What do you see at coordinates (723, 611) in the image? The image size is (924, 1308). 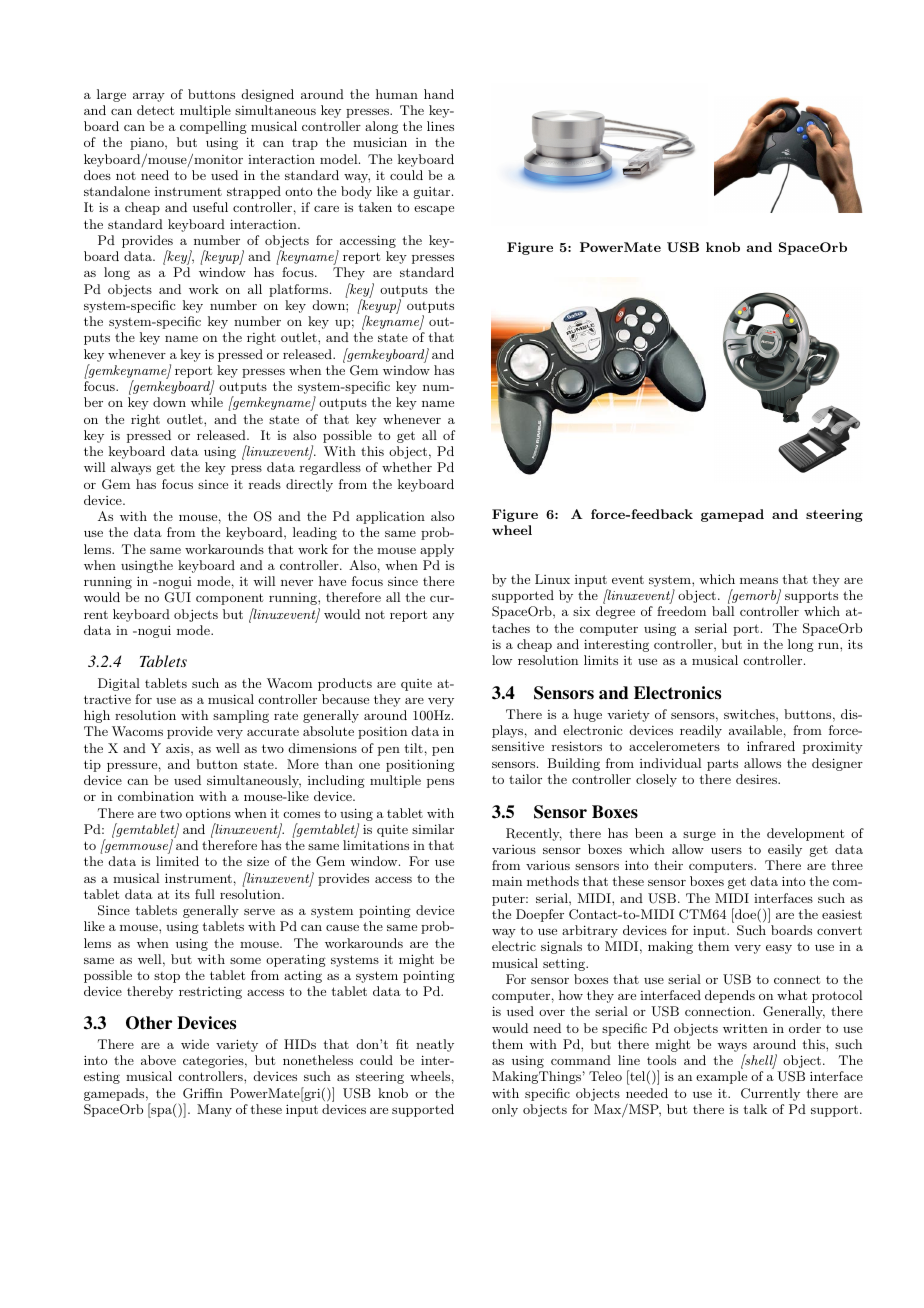 I see `ball` at bounding box center [723, 611].
